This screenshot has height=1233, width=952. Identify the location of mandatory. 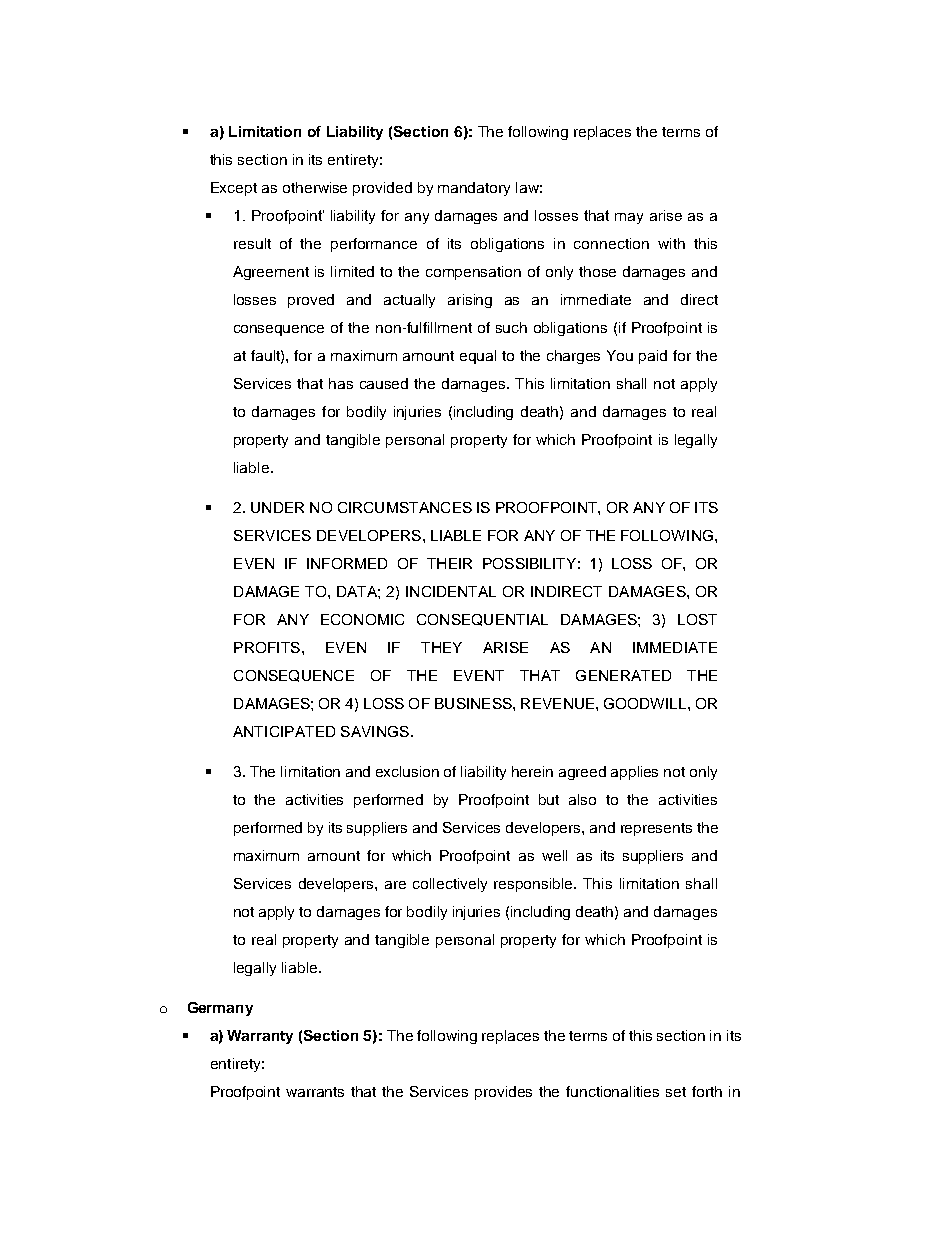
(474, 189).
